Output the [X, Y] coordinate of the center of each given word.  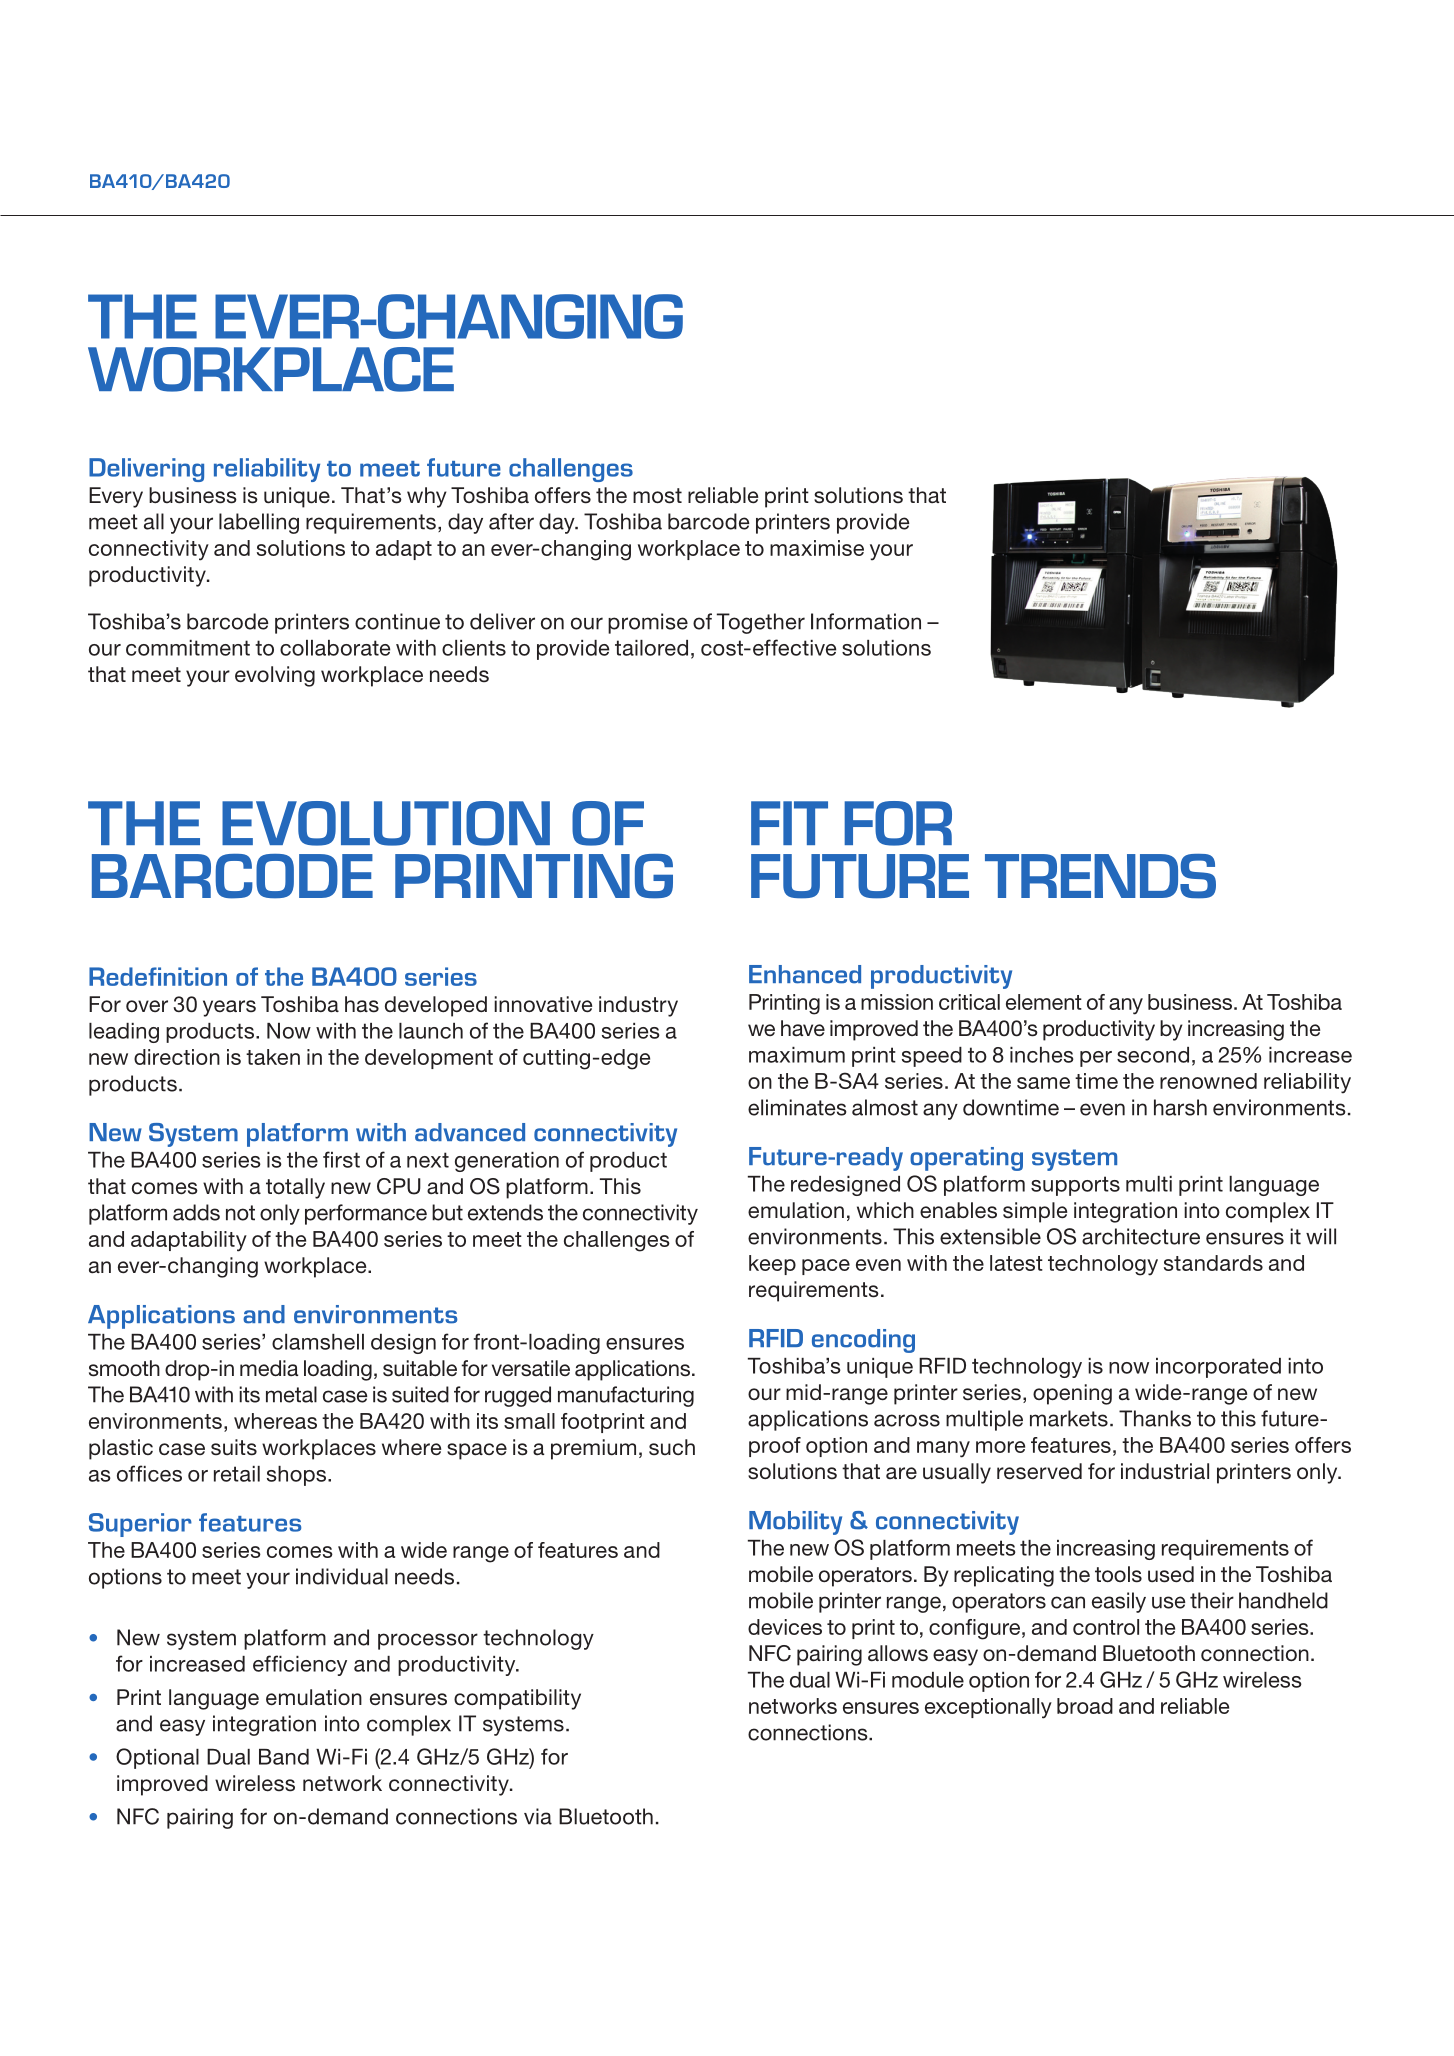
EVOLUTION [386, 823]
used [1171, 1574]
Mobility [795, 1523]
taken [273, 1057]
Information [866, 621]
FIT [789, 823]
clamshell [318, 1342]
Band [284, 1757]
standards [1213, 1263]
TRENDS [1100, 876]
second [1153, 1055]
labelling [259, 523]
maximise [817, 548]
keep [772, 1265]
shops [298, 1476]
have [803, 1028]
